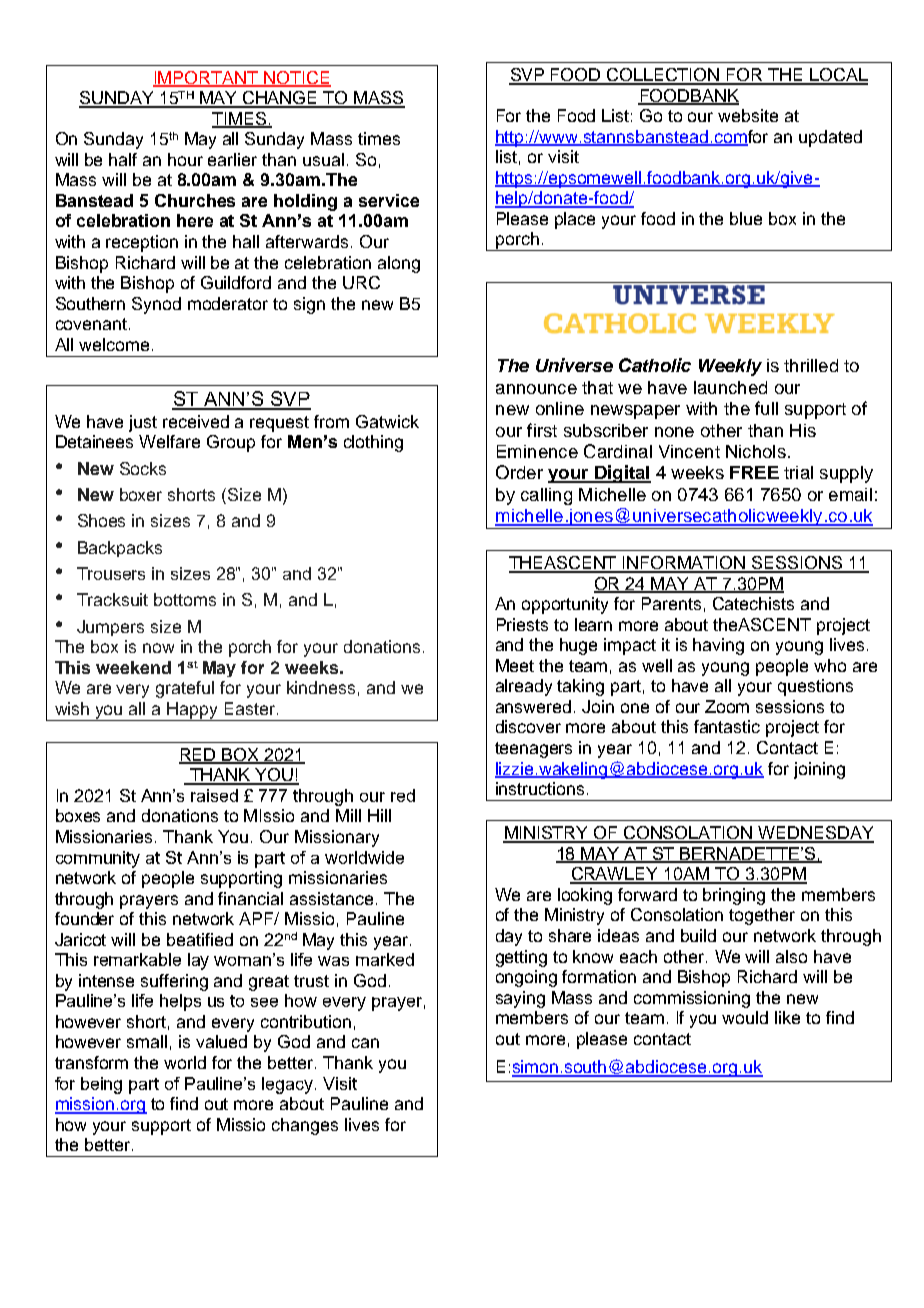 The height and width of the document is (1308, 924). What do you see at coordinates (748, 115) in the document?
I see `website` at bounding box center [748, 115].
